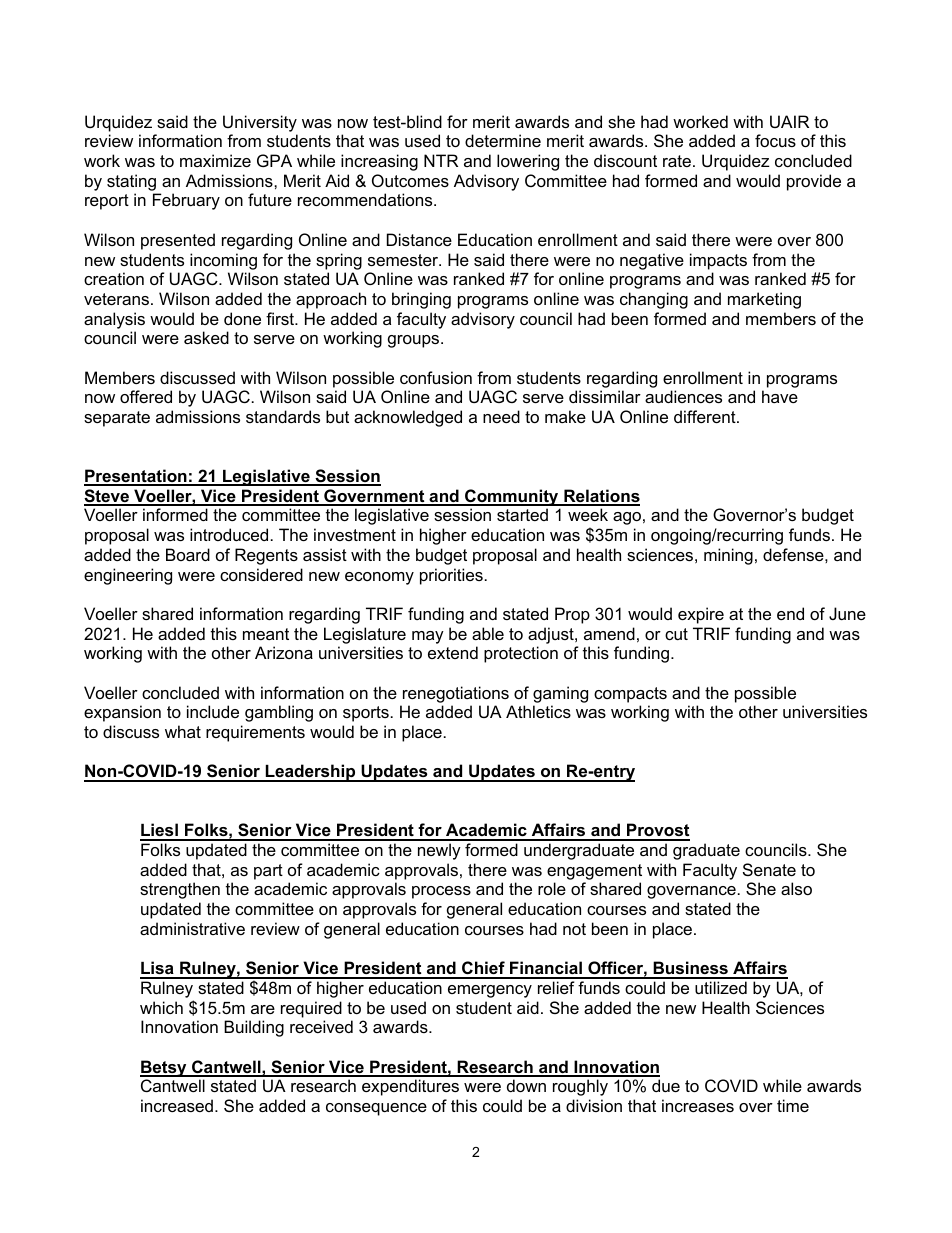  I want to click on determine, so click(503, 140).
